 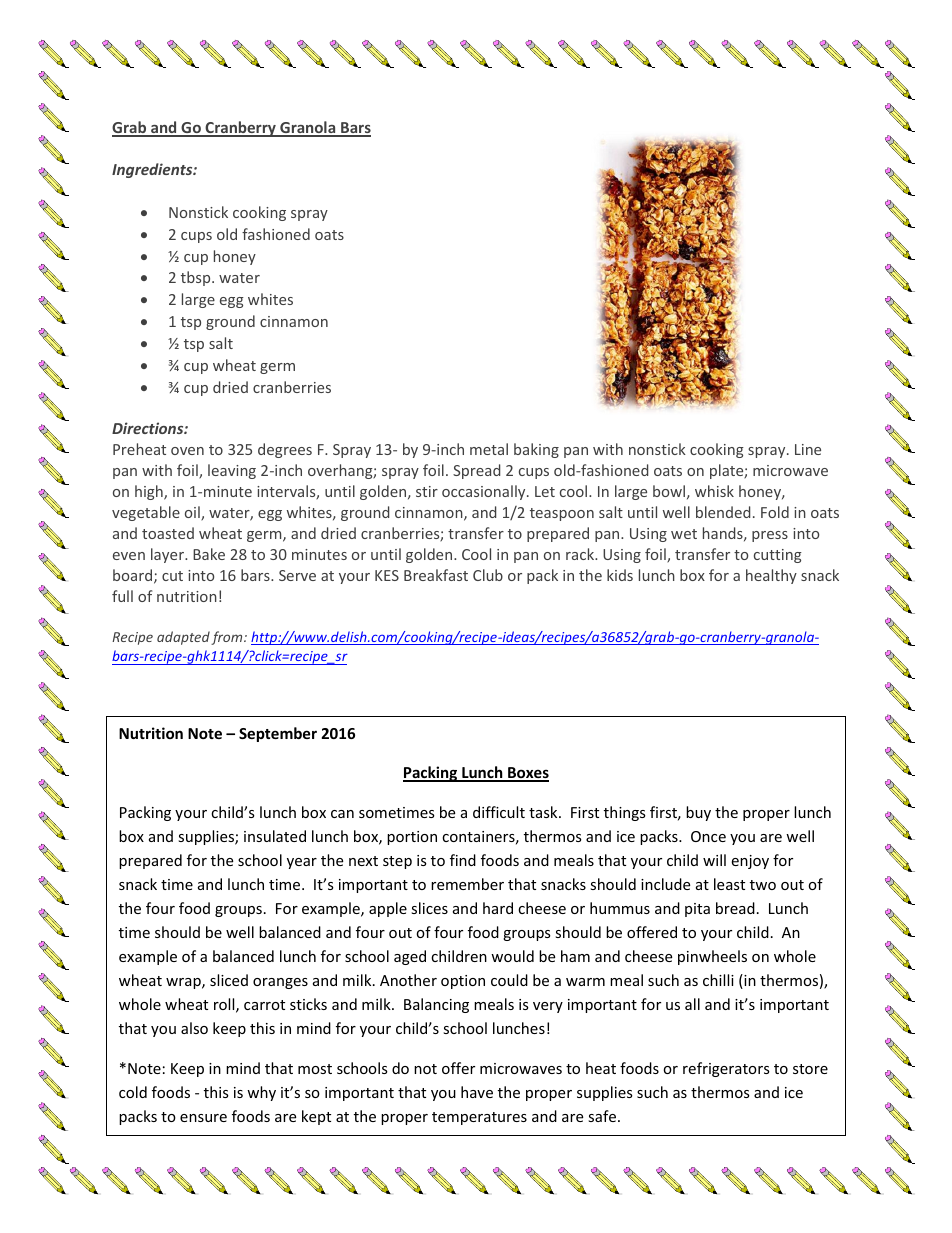 What do you see at coordinates (808, 449) in the screenshot?
I see `Line` at bounding box center [808, 449].
